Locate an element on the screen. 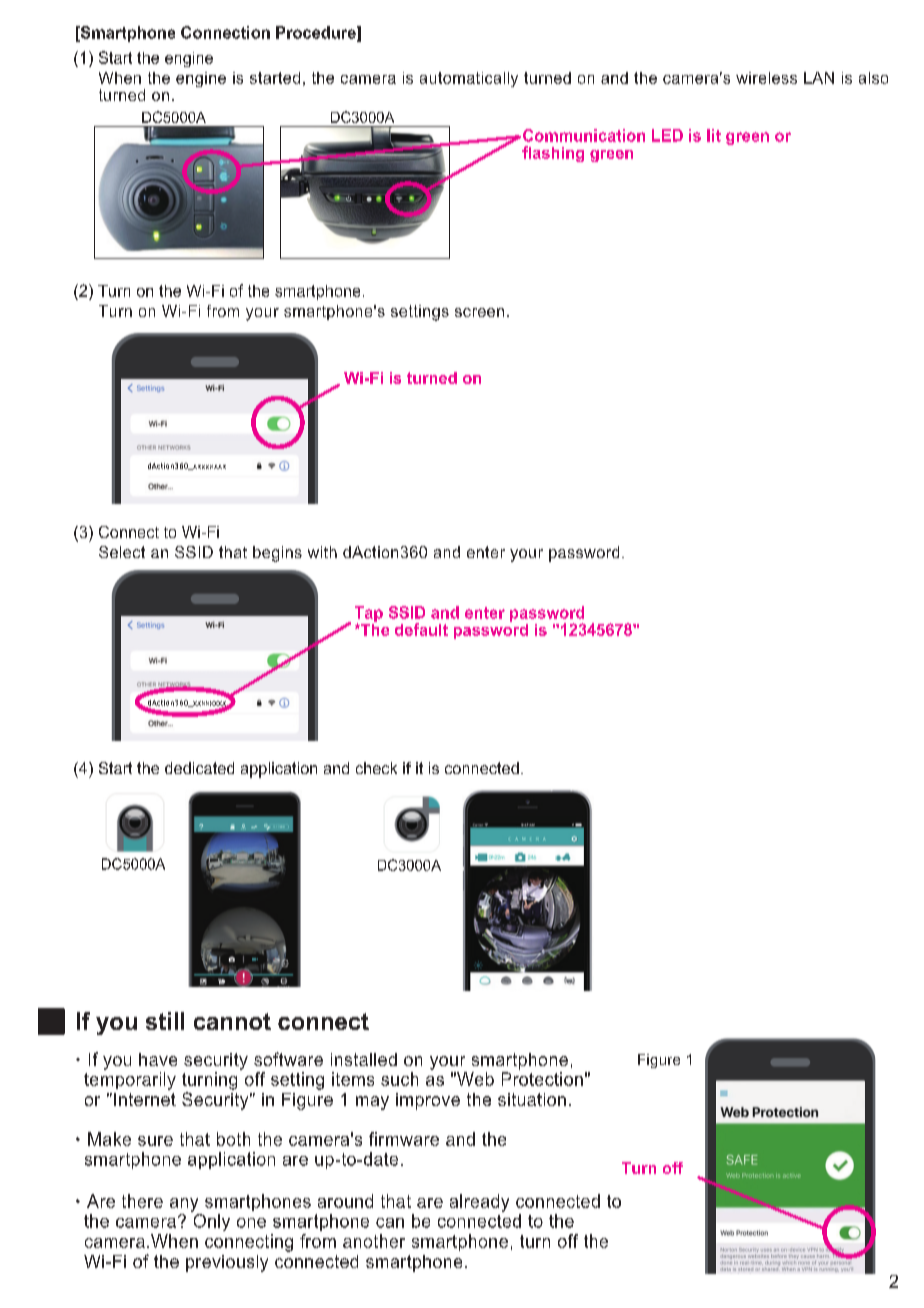 Image resolution: width=924 pixels, height=1308 pixels. wireless is located at coordinates (766, 78).
